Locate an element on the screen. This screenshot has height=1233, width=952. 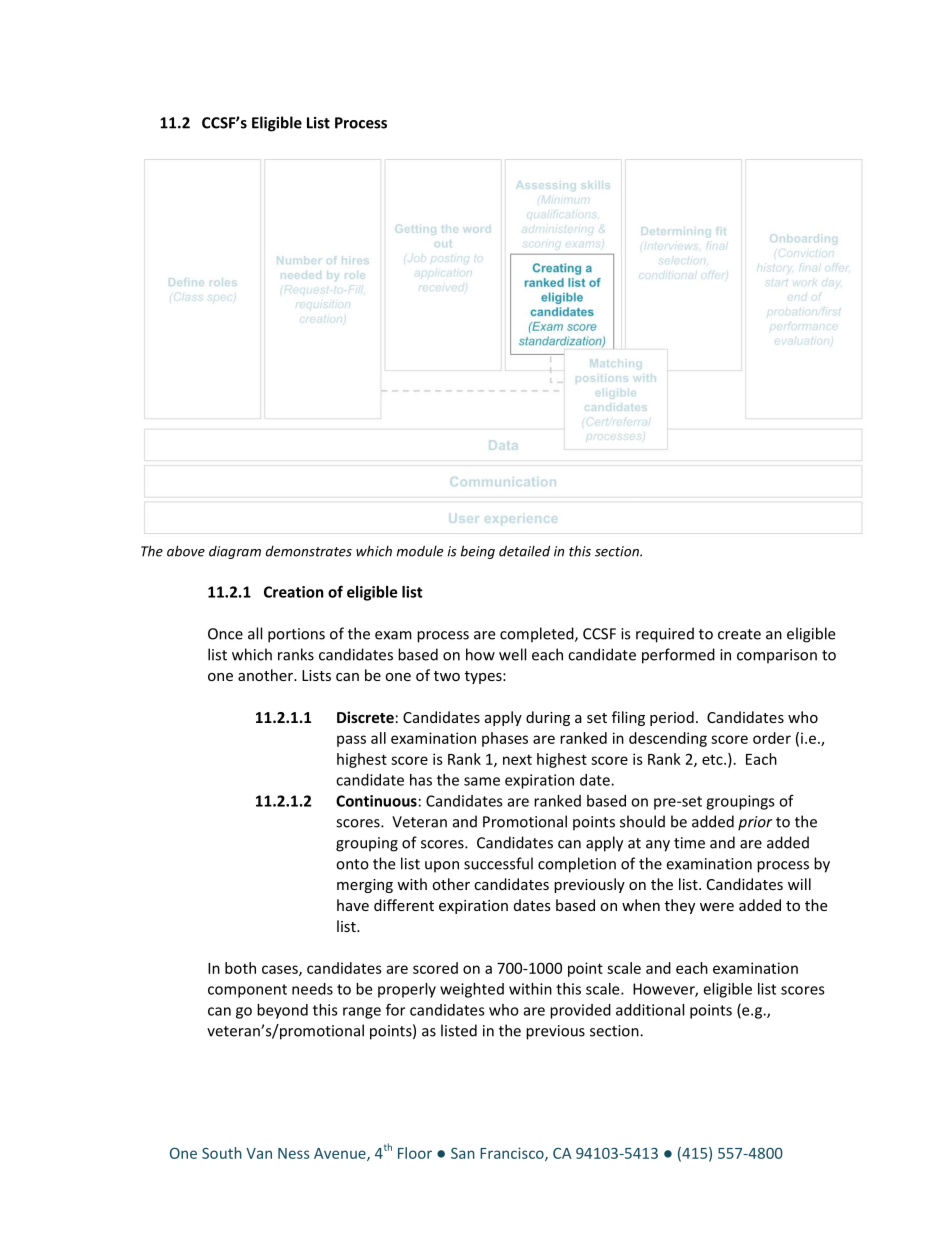
next is located at coordinates (517, 759).
